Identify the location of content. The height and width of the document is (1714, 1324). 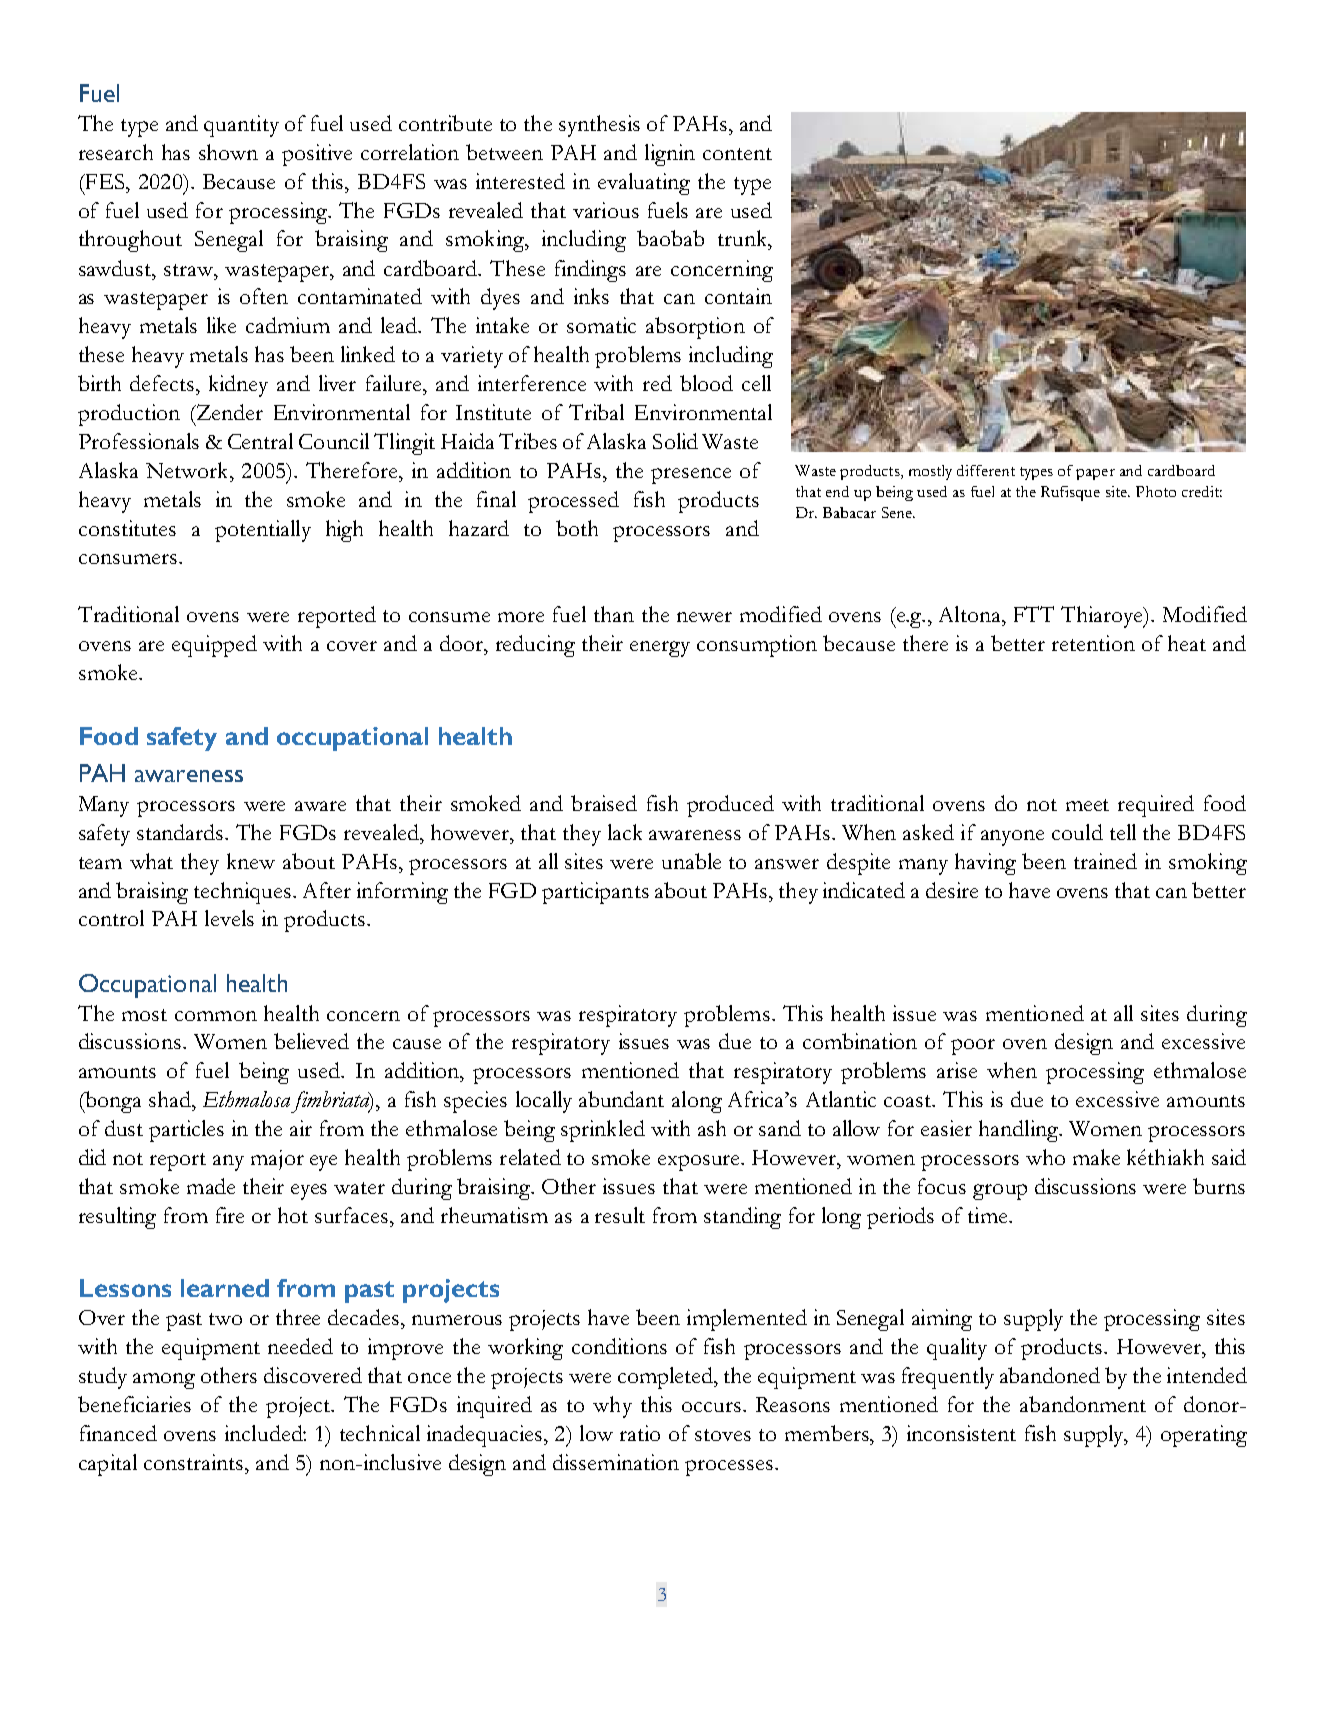
(737, 154).
